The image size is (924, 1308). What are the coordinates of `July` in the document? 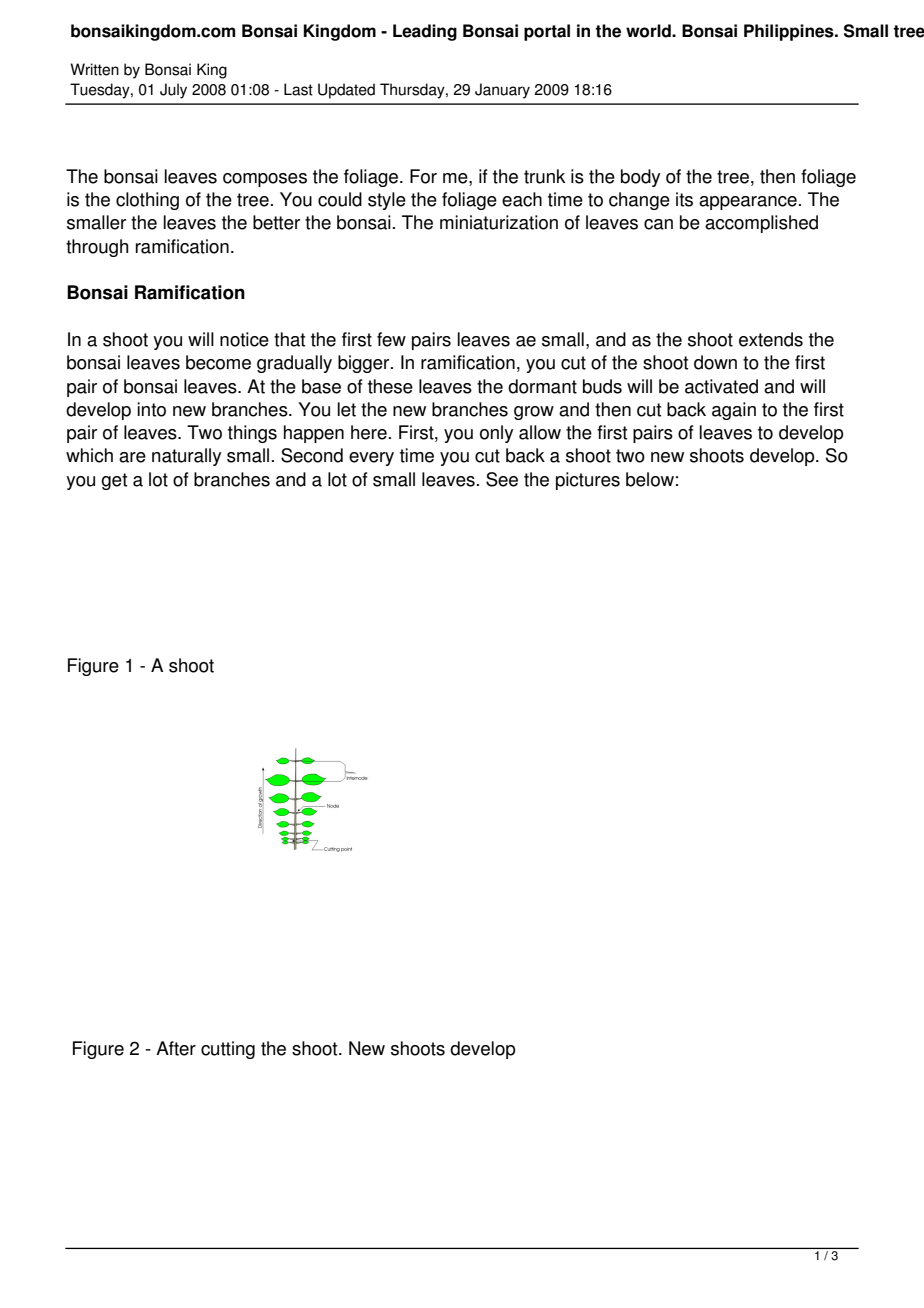 It's located at (173, 91).
